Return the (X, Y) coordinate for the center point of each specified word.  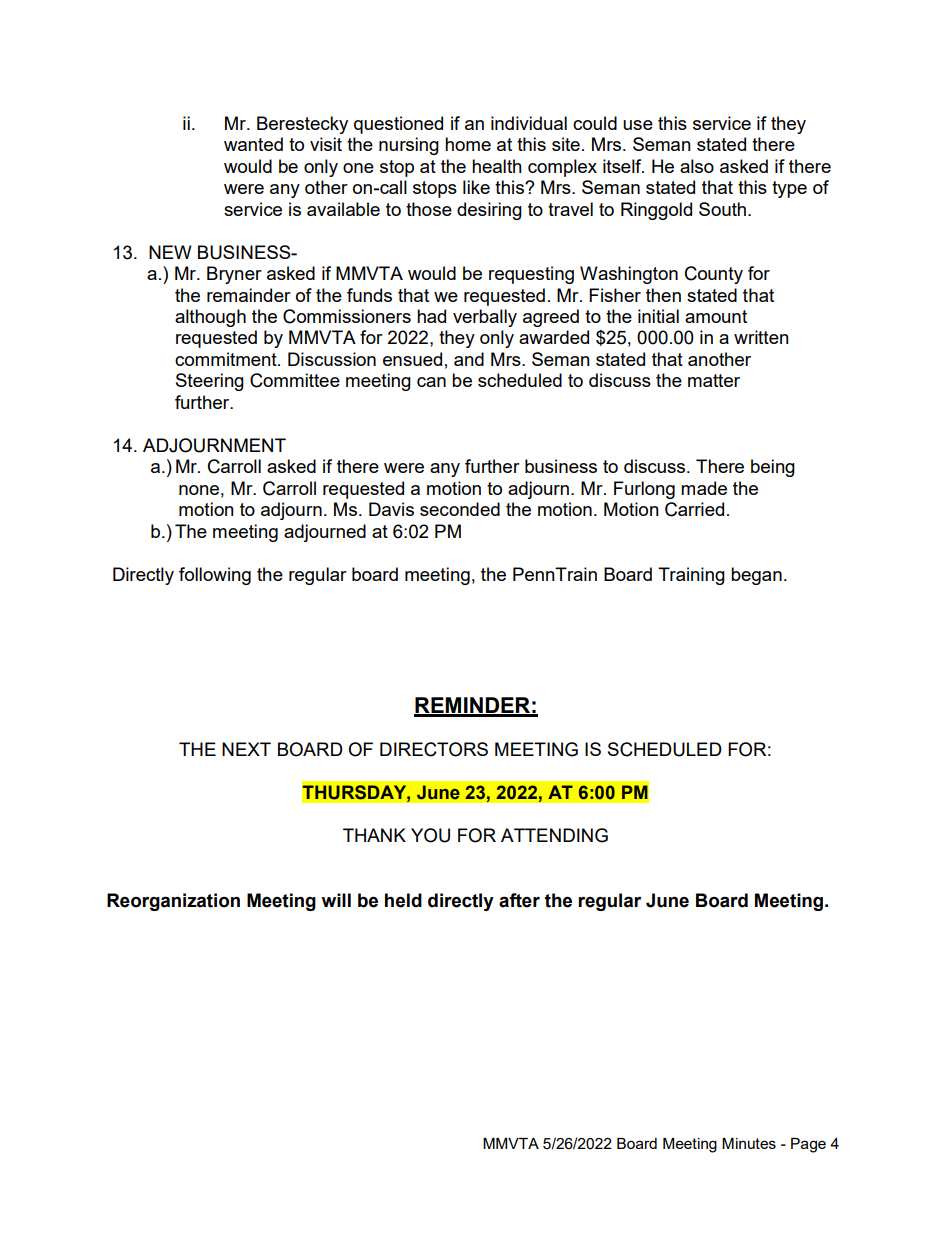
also (697, 166)
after (519, 900)
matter (714, 380)
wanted (253, 144)
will (336, 900)
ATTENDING (554, 835)
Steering (210, 382)
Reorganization (173, 902)
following (215, 576)
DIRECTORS (434, 749)
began (756, 576)
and (469, 359)
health (497, 166)
